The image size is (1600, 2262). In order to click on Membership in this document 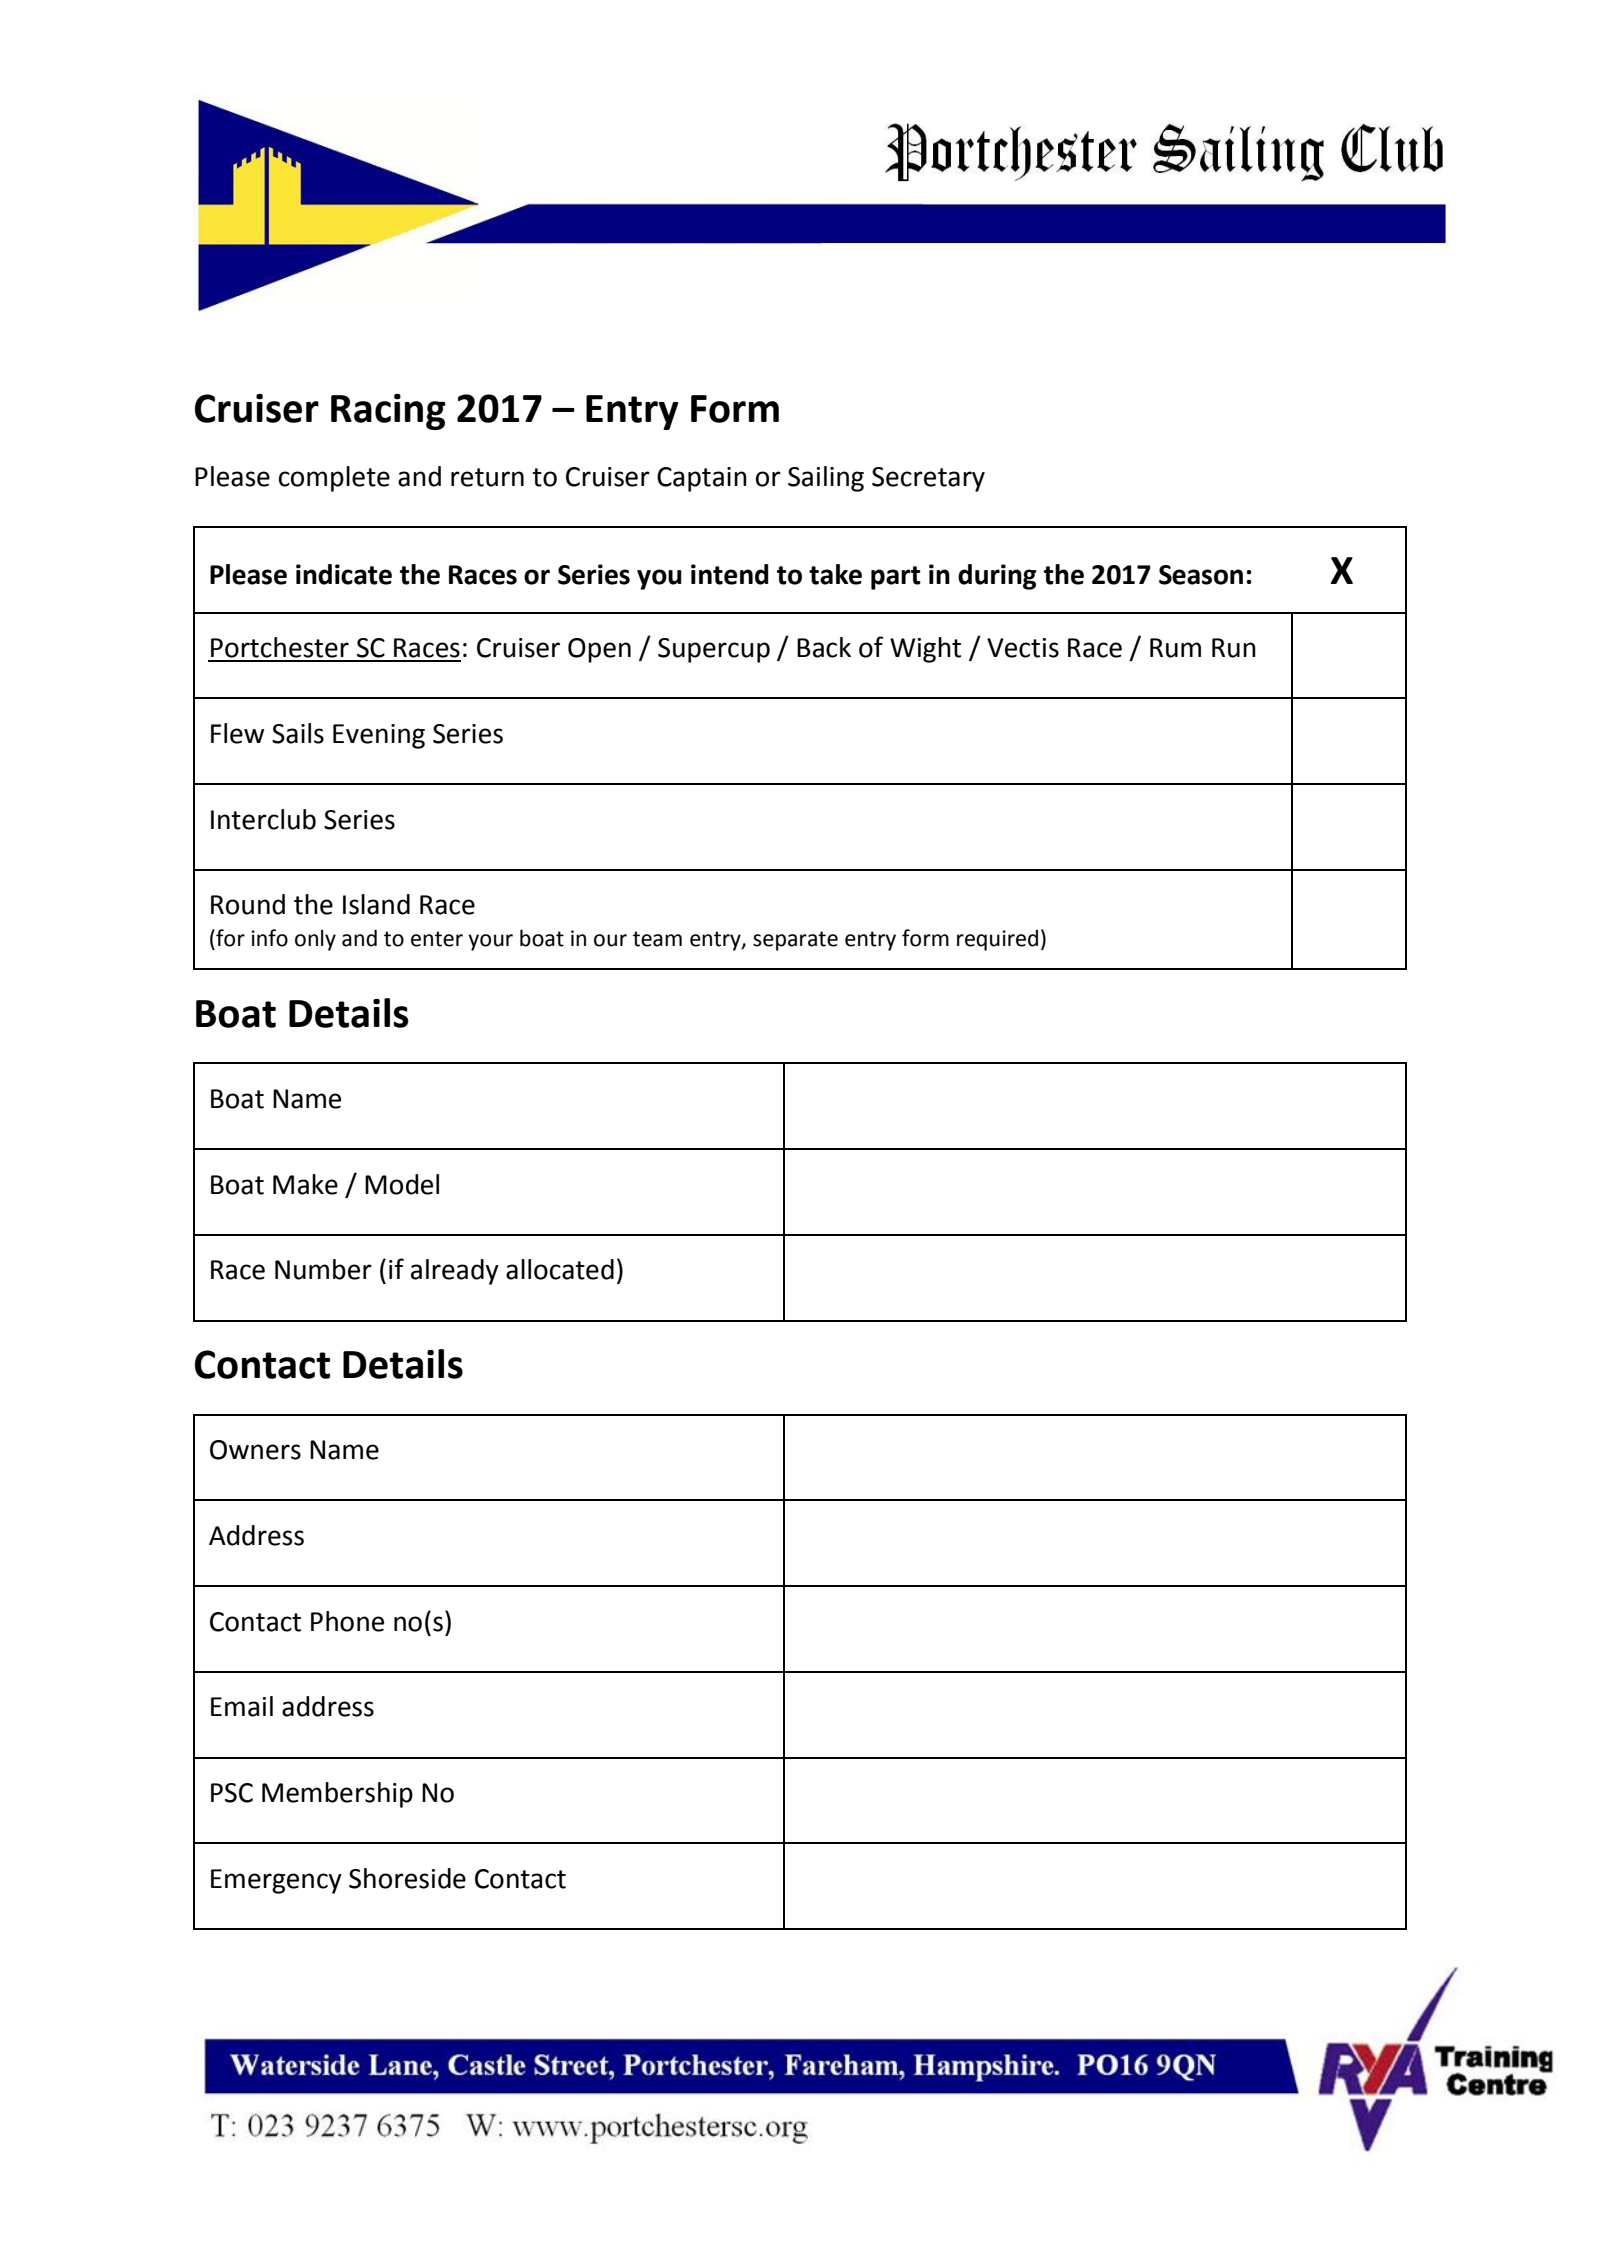, I will do `click(337, 1795)`.
